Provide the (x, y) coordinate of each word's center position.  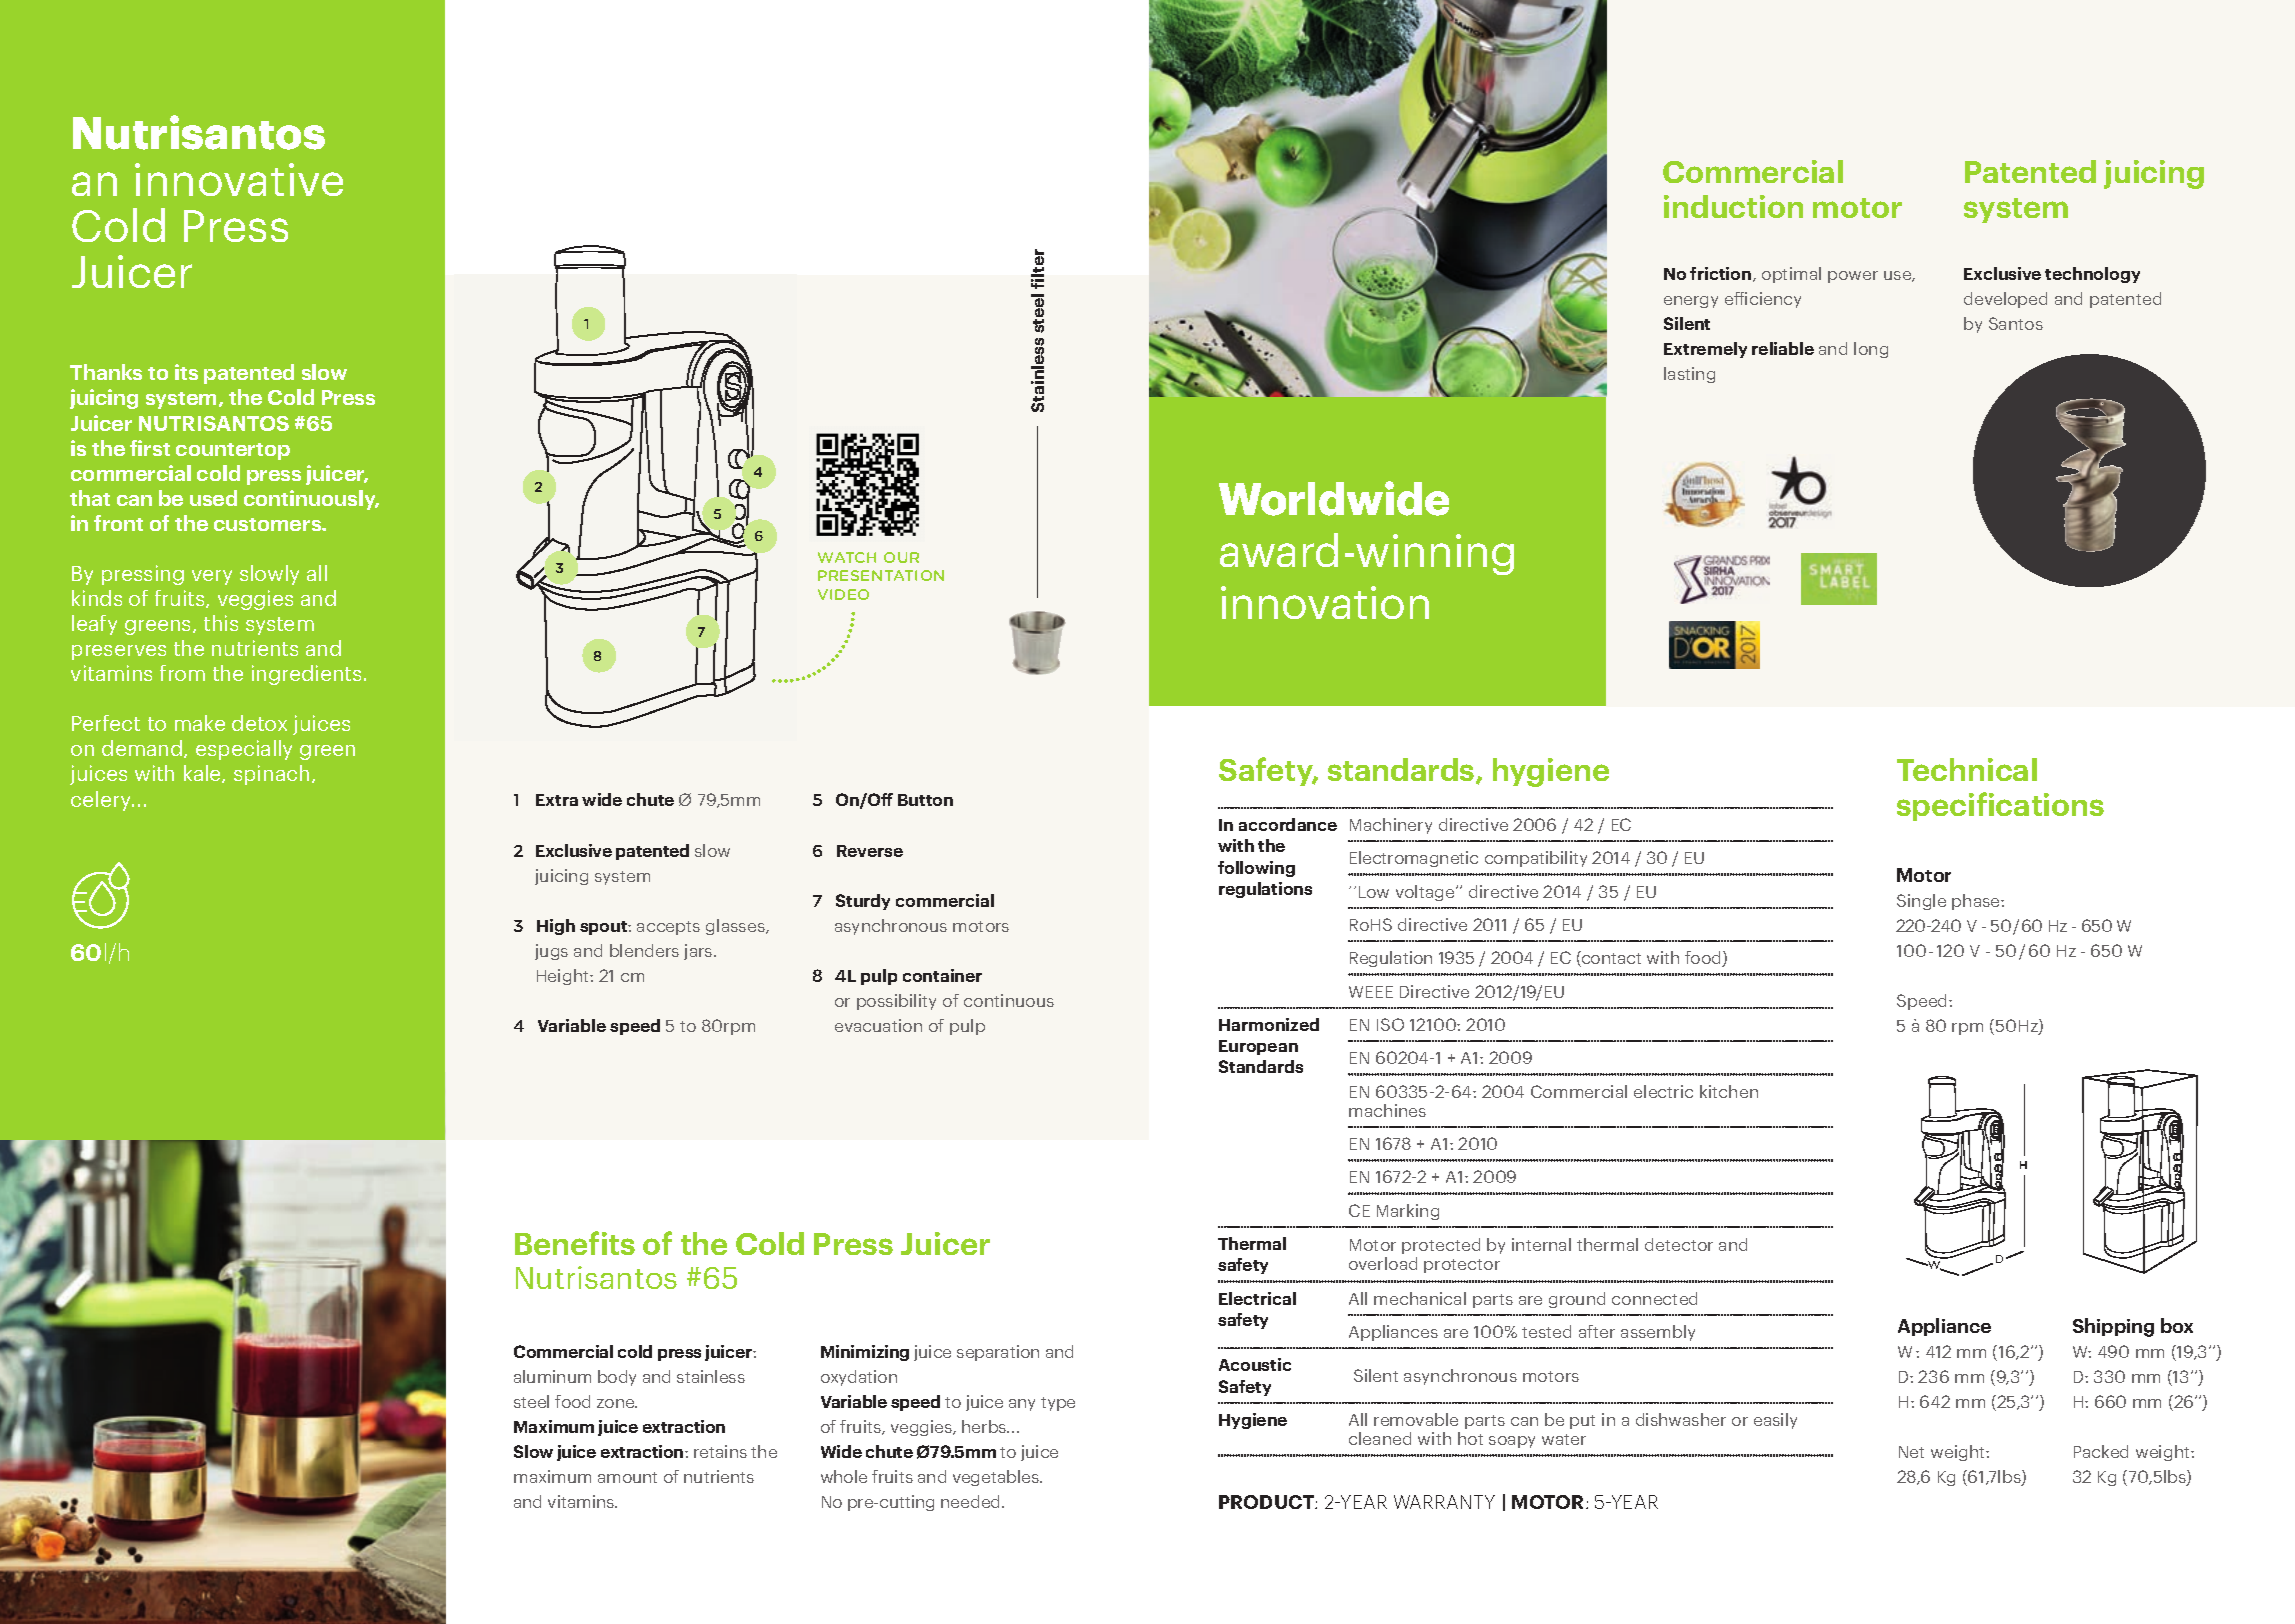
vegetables (997, 1478)
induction (1733, 206)
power (1853, 277)
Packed (2101, 1451)
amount (627, 1477)
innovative (239, 179)
